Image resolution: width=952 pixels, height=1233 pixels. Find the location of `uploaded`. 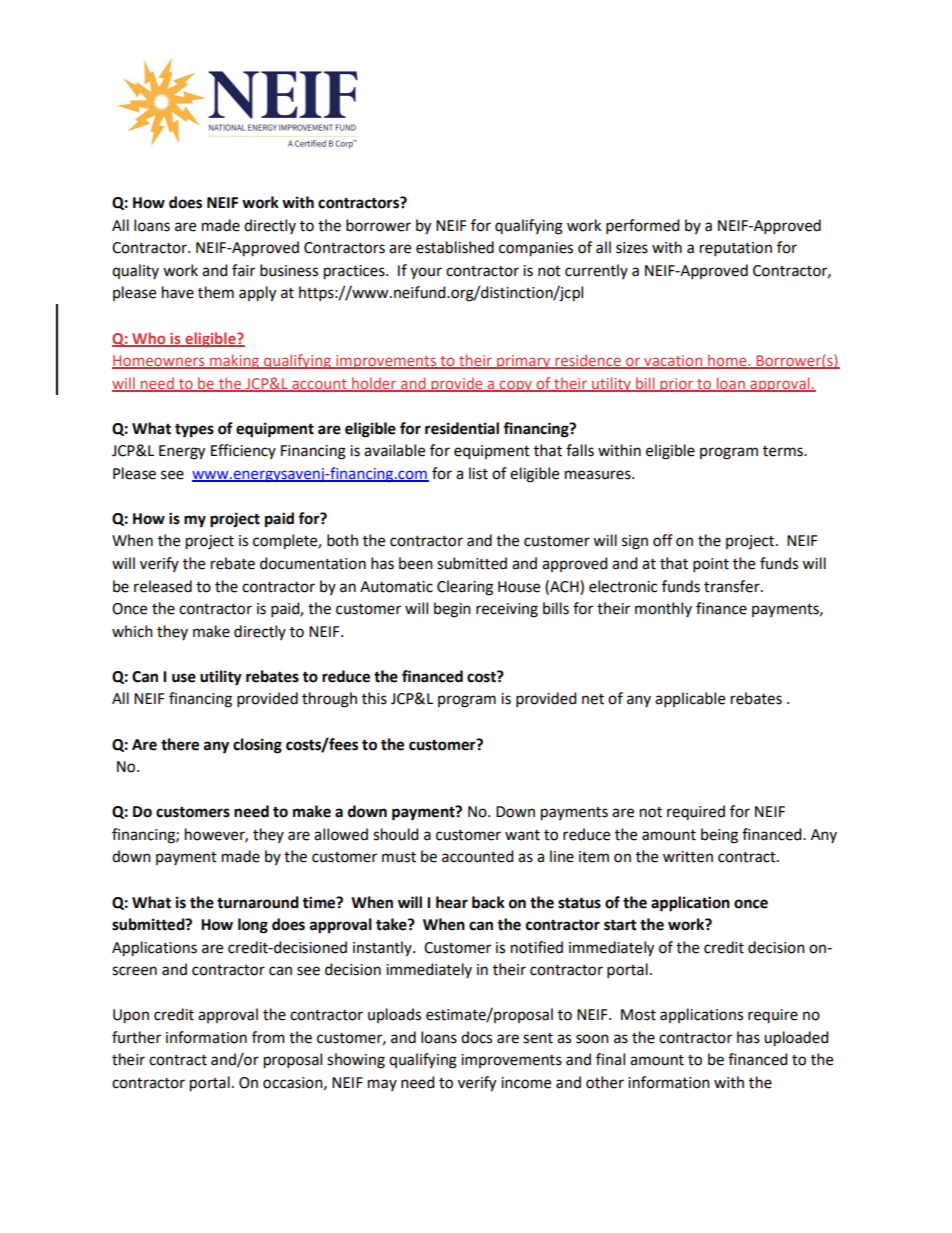

uploaded is located at coordinates (796, 1039).
